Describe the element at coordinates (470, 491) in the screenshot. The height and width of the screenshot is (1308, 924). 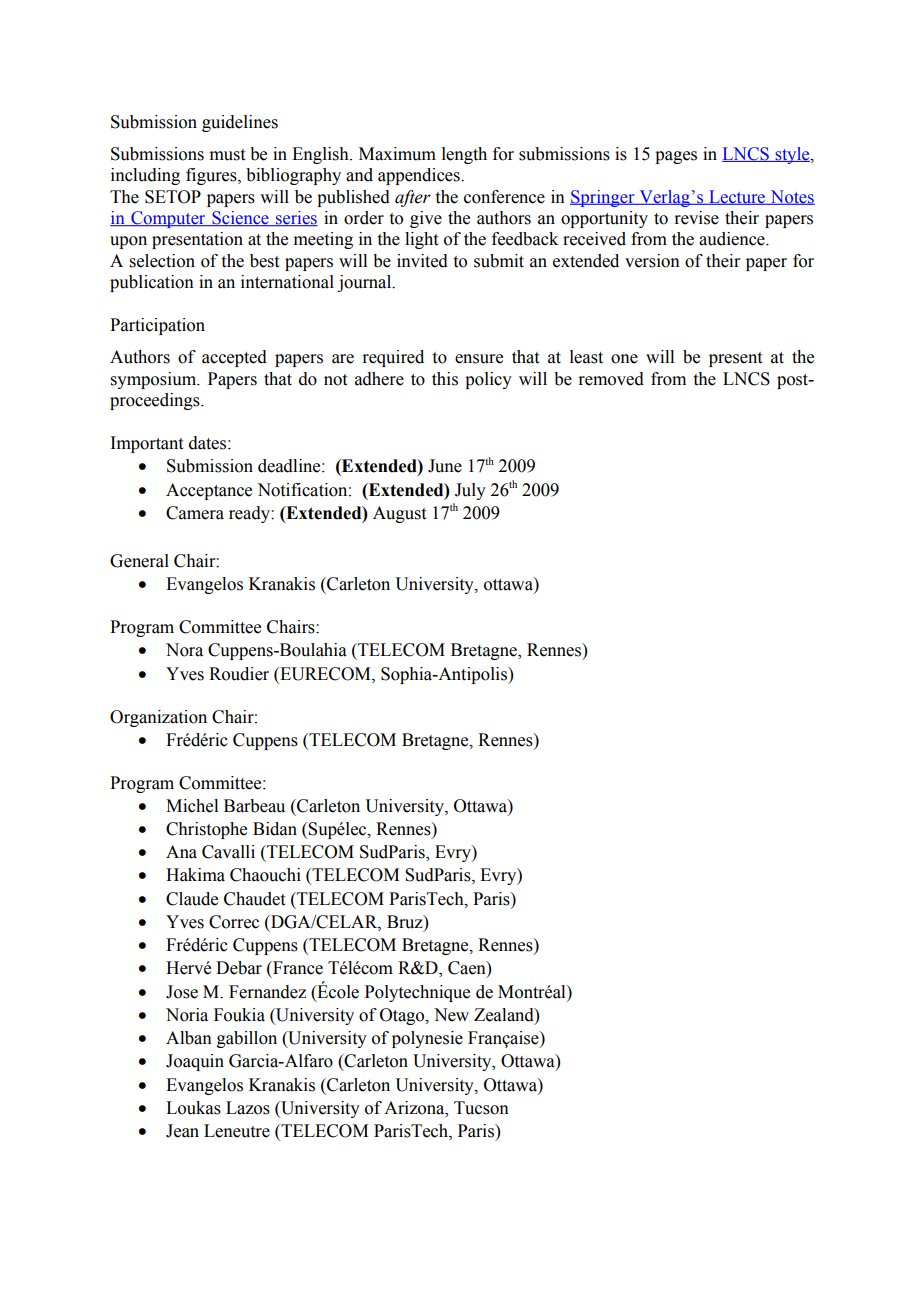
I see `July` at that location.
